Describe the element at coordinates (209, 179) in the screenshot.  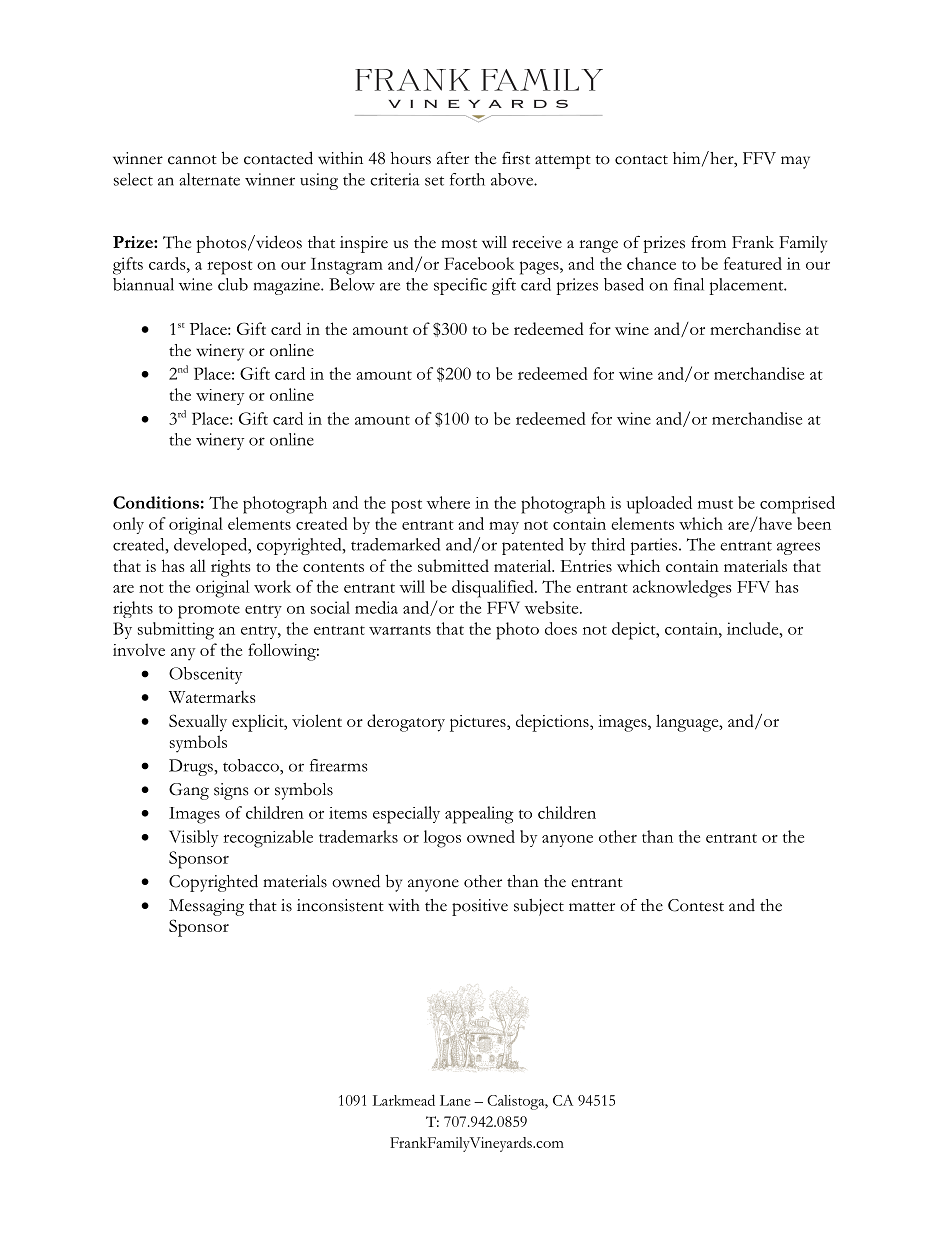
I see `alternate` at that location.
